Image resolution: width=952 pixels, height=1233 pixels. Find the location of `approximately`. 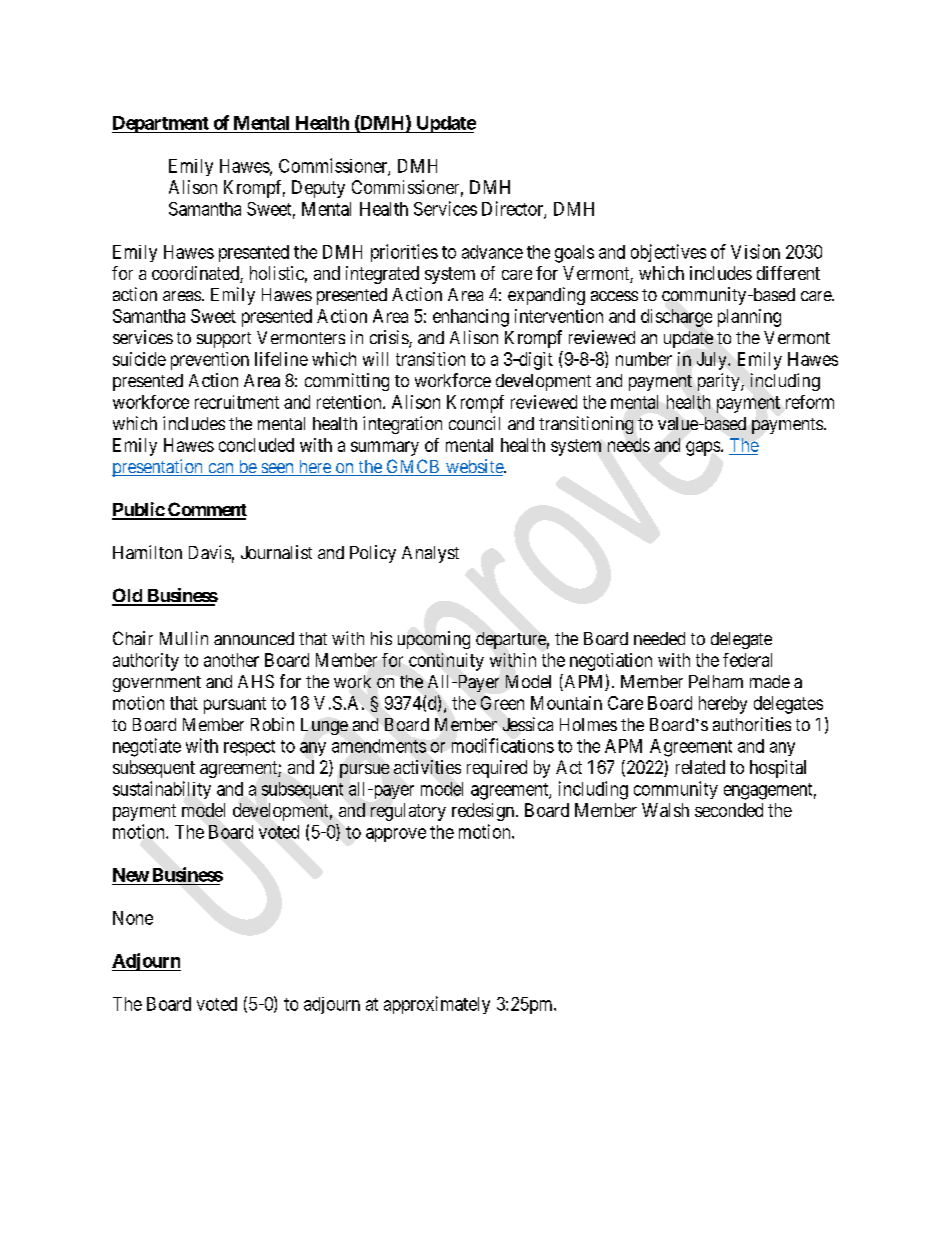

approximately is located at coordinates (437, 1005).
